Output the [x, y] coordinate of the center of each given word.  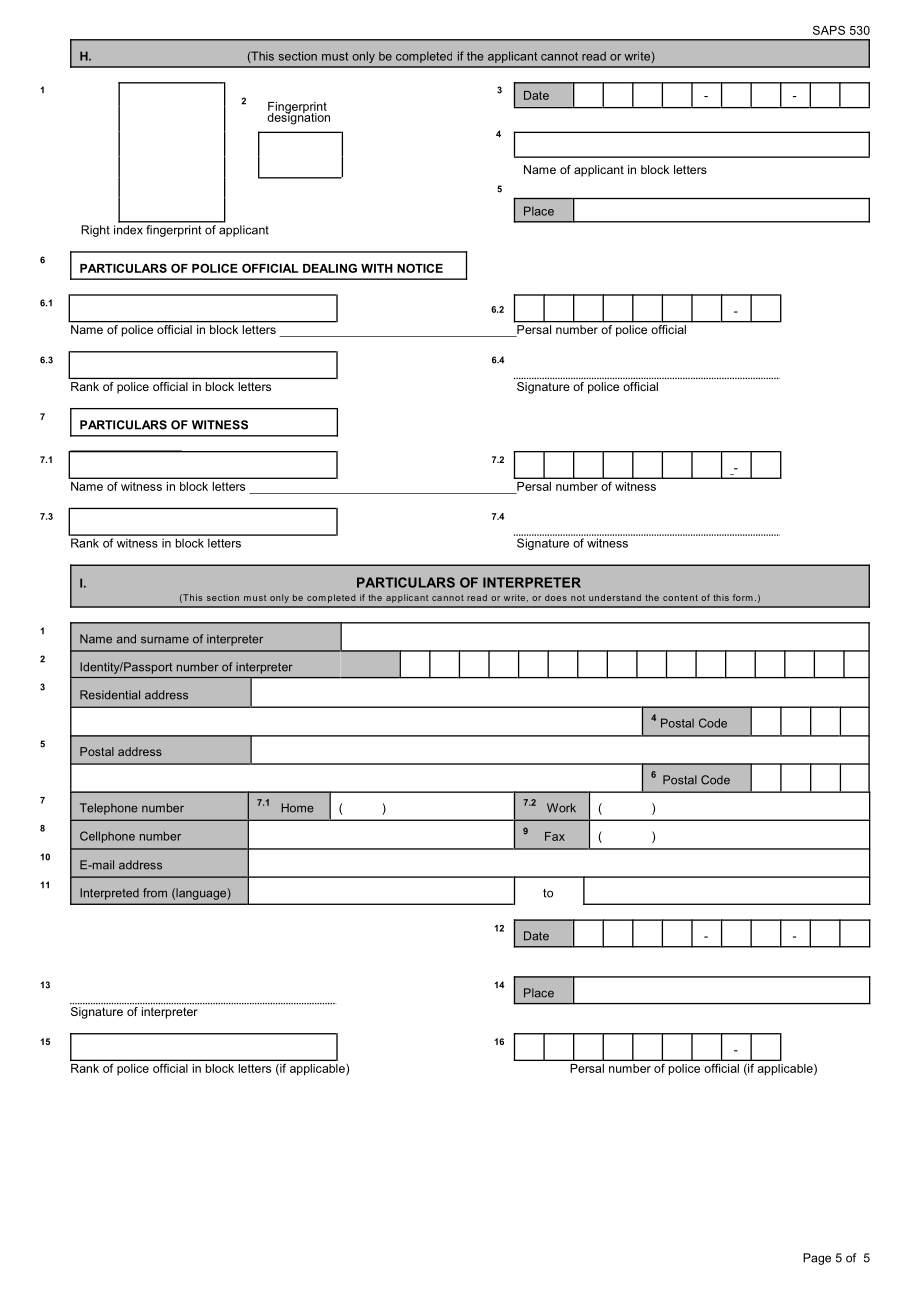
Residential [110, 695]
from [155, 893]
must [335, 56]
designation [298, 117]
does [556, 597]
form [743, 597]
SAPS [829, 30]
